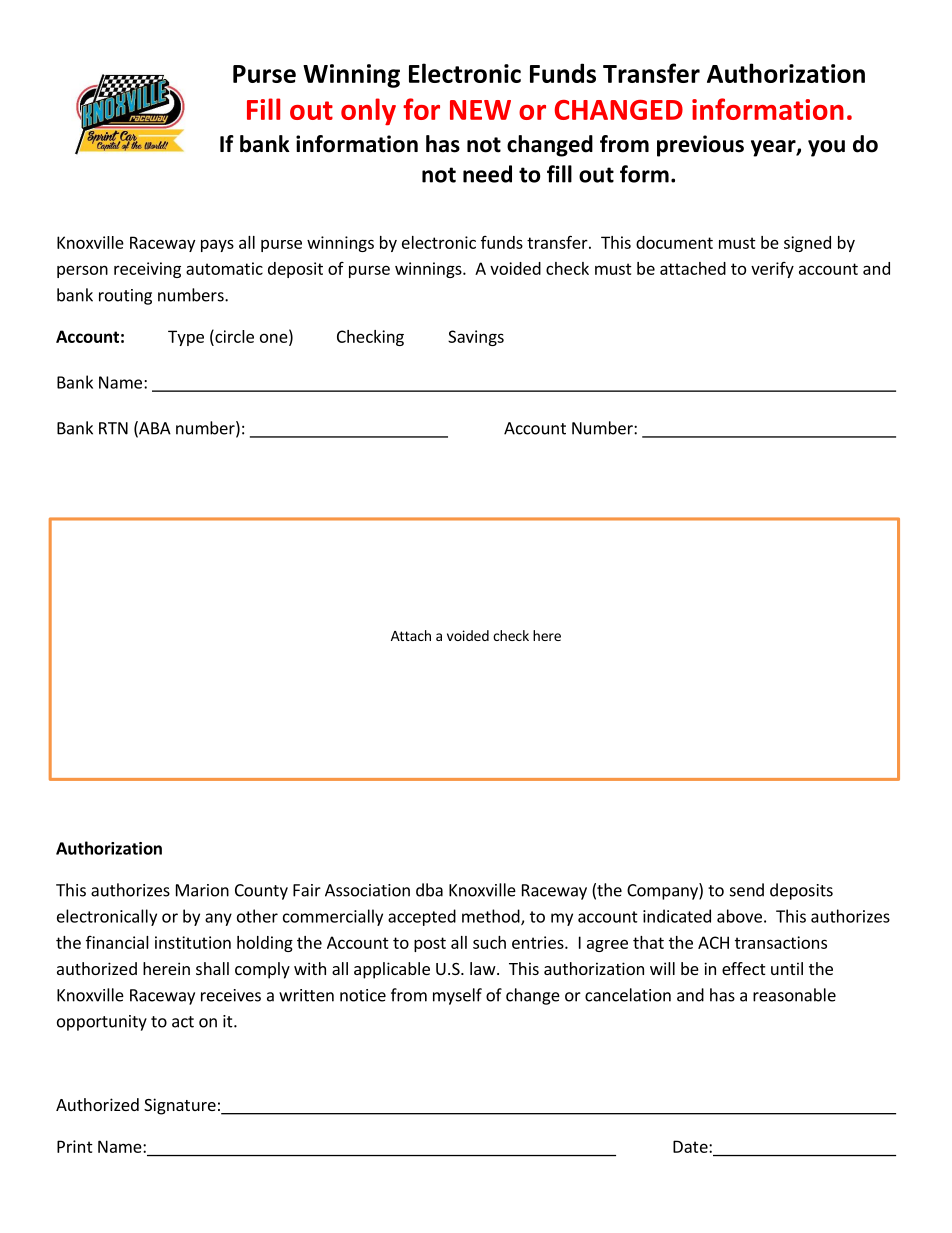  Describe the element at coordinates (113, 428) in the document. I see `RTN` at that location.
